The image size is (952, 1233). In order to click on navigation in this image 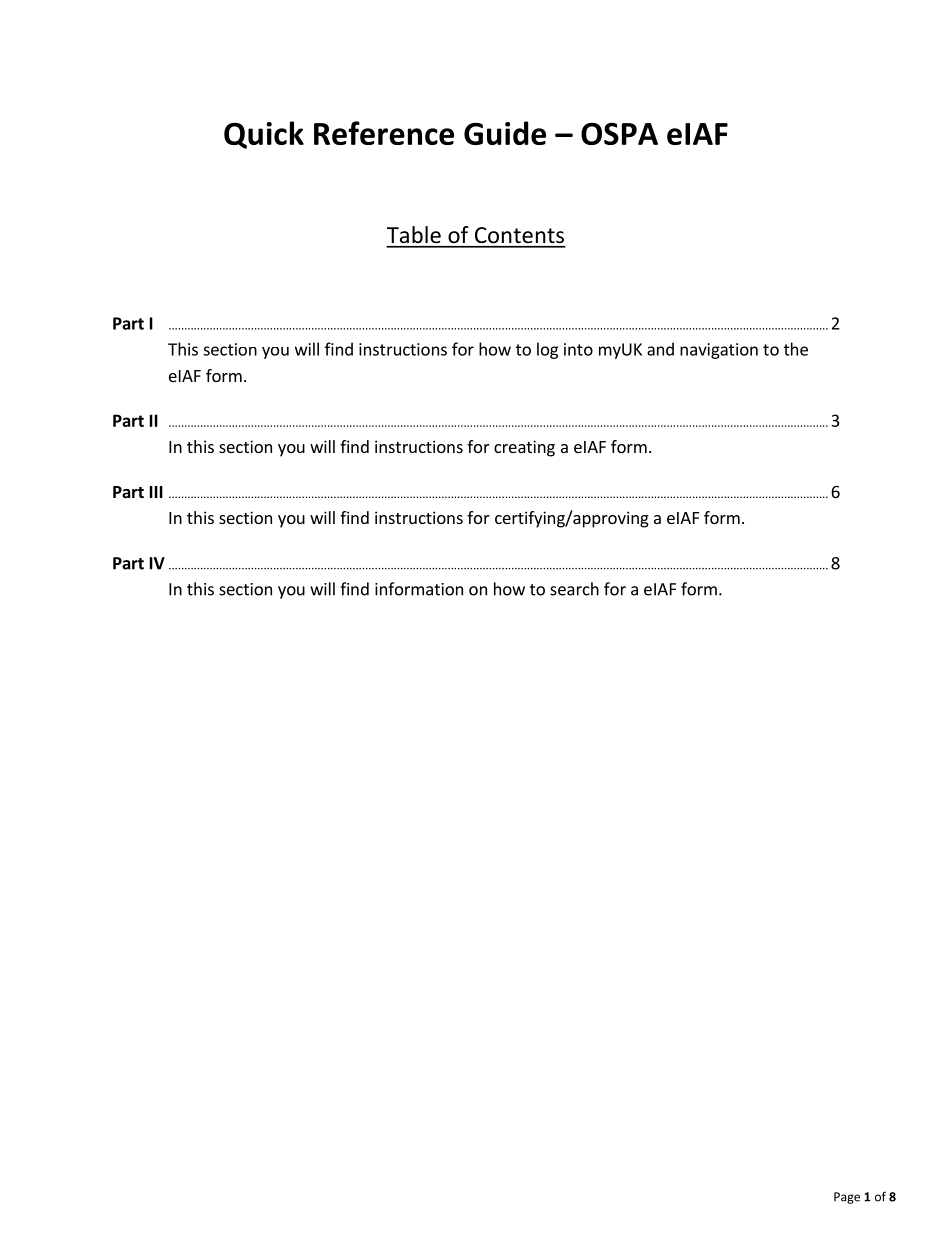, I will do `click(719, 351)`.
